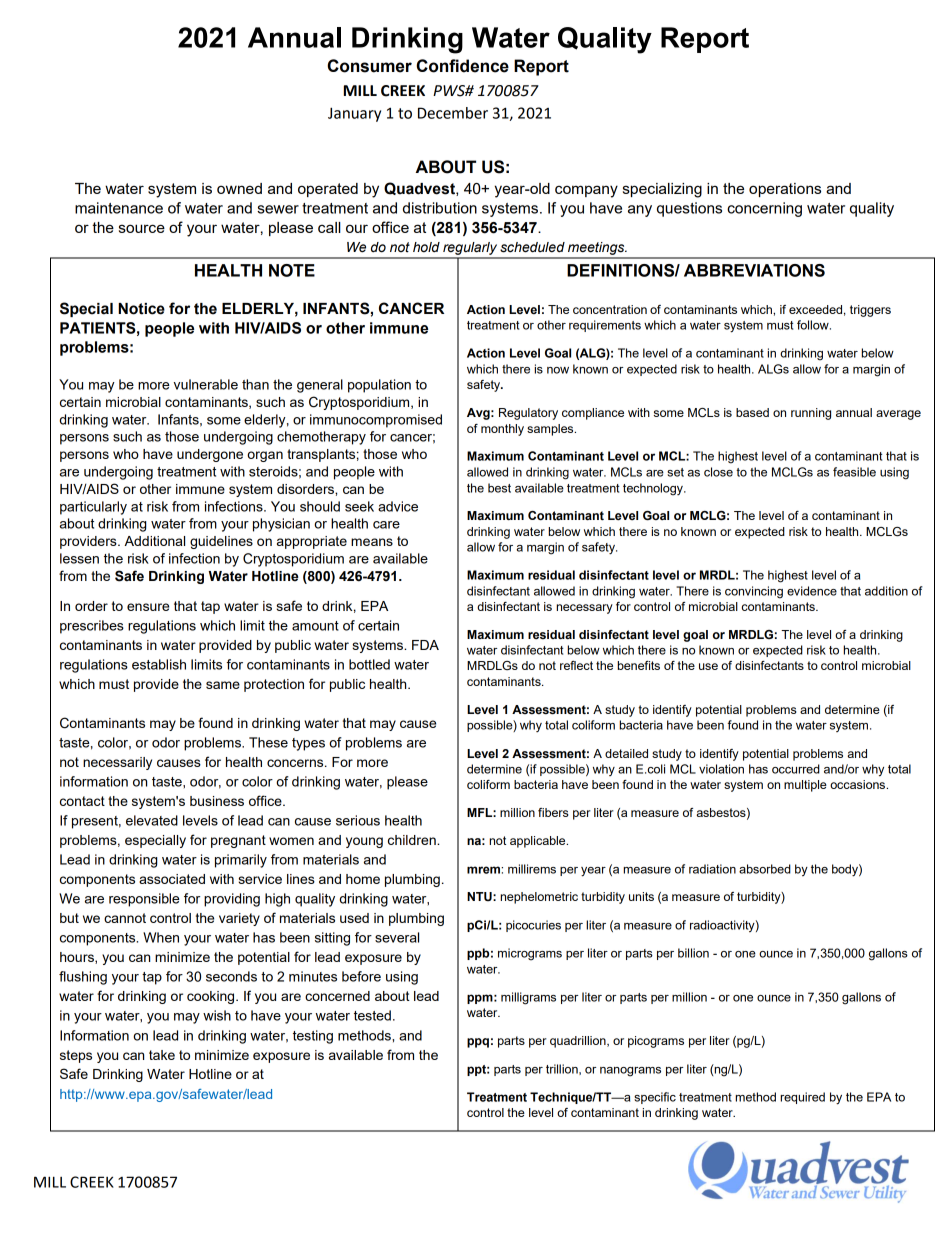 This screenshot has width=952, height=1233. Describe the element at coordinates (605, 326) in the screenshot. I see `requirements` at that location.
